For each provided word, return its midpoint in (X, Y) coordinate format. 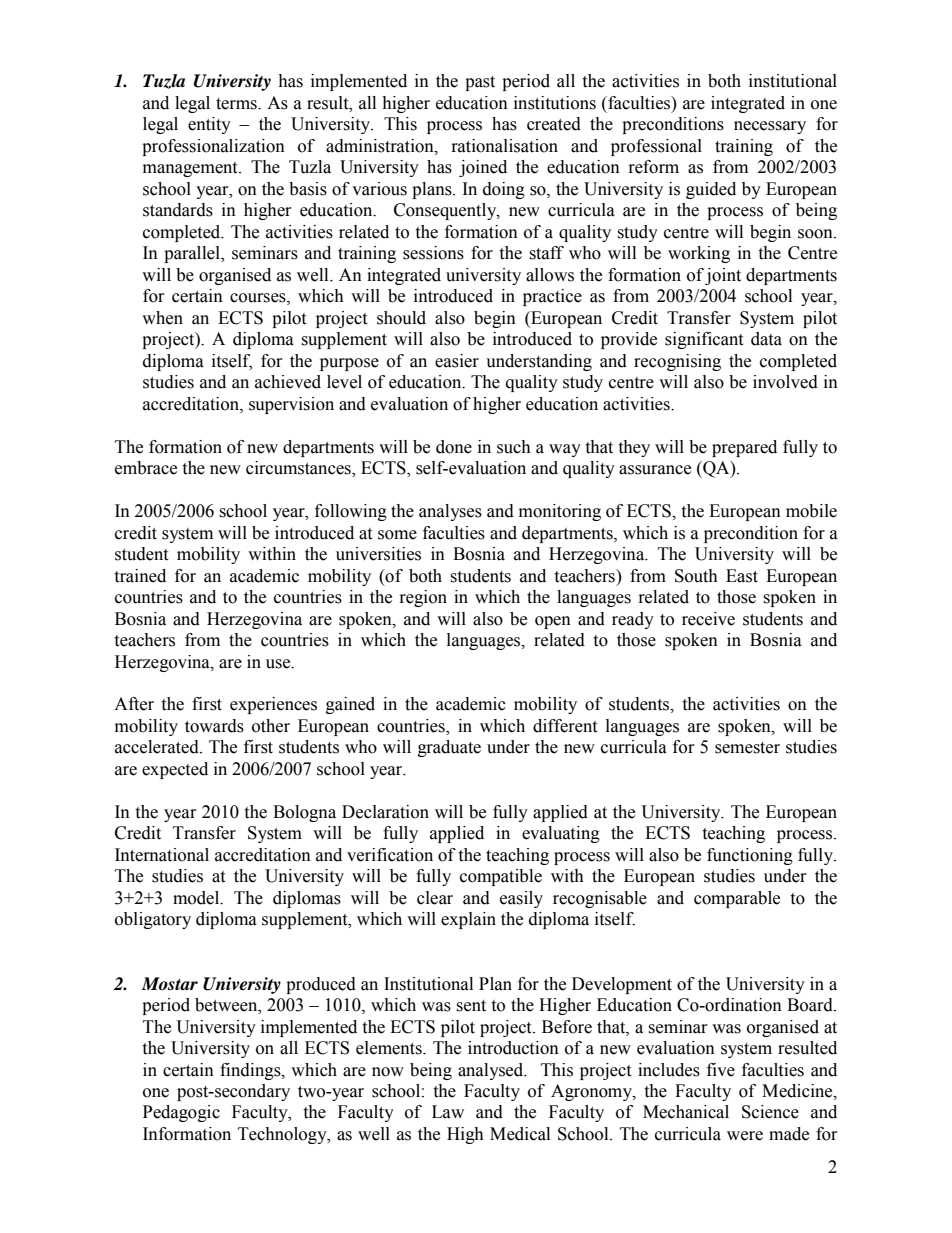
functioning (750, 856)
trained (140, 576)
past (480, 83)
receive (708, 619)
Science (770, 1112)
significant (704, 340)
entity (209, 125)
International (162, 855)
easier (457, 361)
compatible (501, 877)
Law (448, 1112)
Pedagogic (181, 1113)
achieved (288, 382)
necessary (770, 127)
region (423, 598)
